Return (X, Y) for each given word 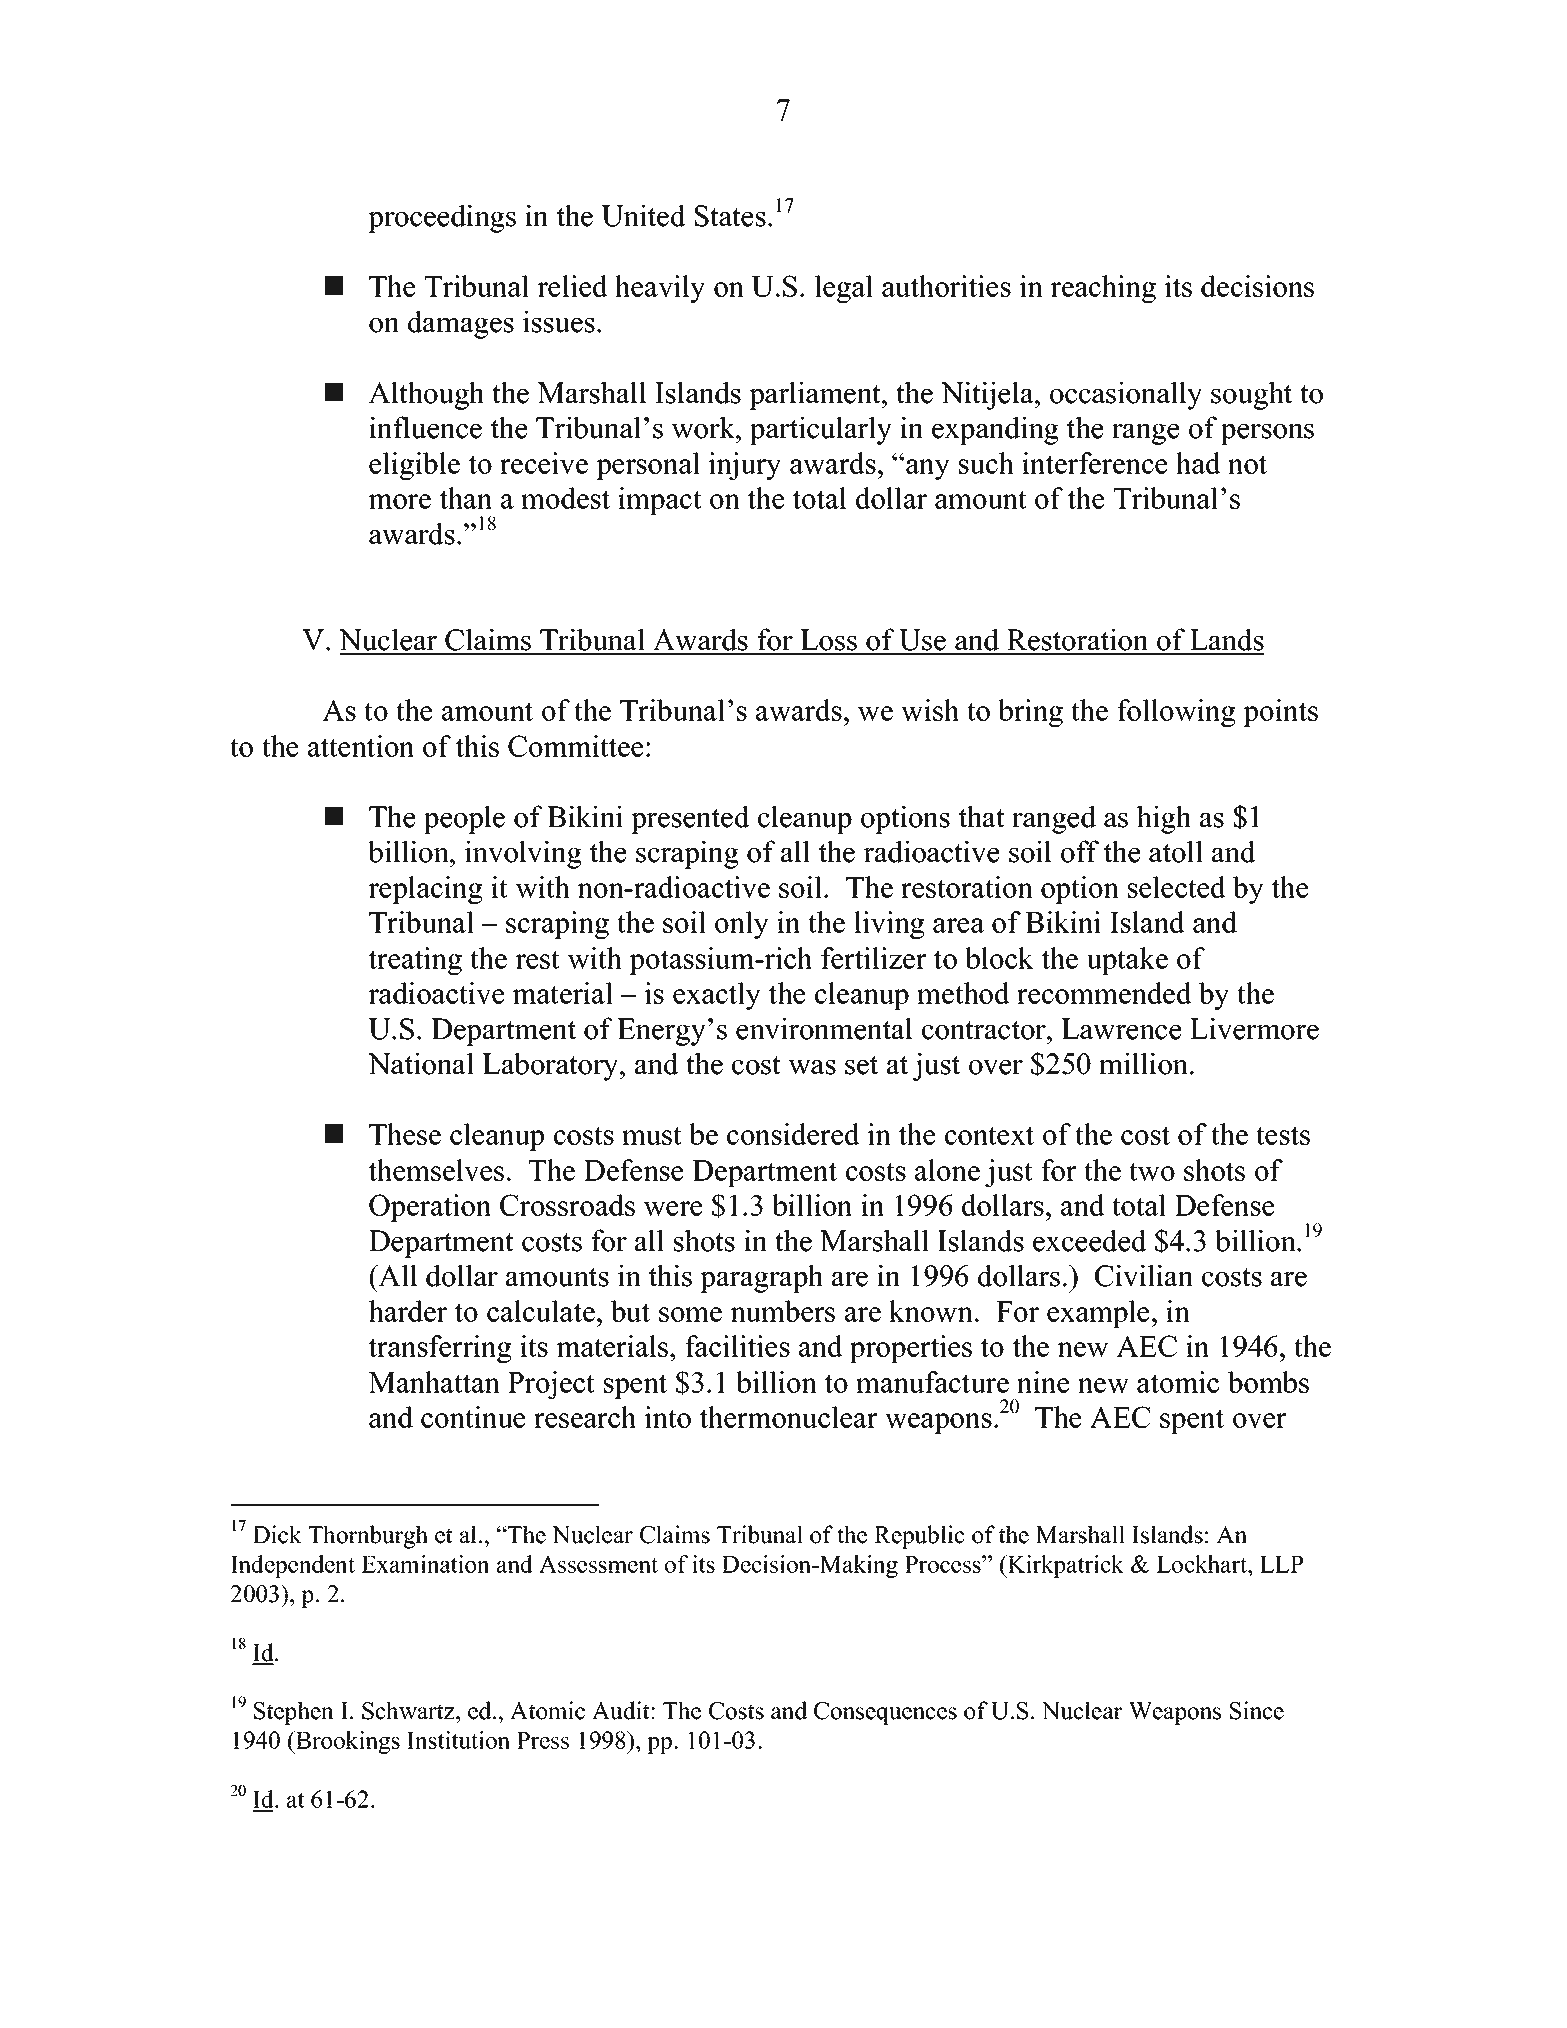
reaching (1103, 289)
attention (361, 746)
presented (690, 819)
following (1176, 713)
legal (844, 289)
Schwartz (409, 1710)
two (1152, 1171)
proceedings (442, 218)
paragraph (761, 1278)
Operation (430, 1208)
